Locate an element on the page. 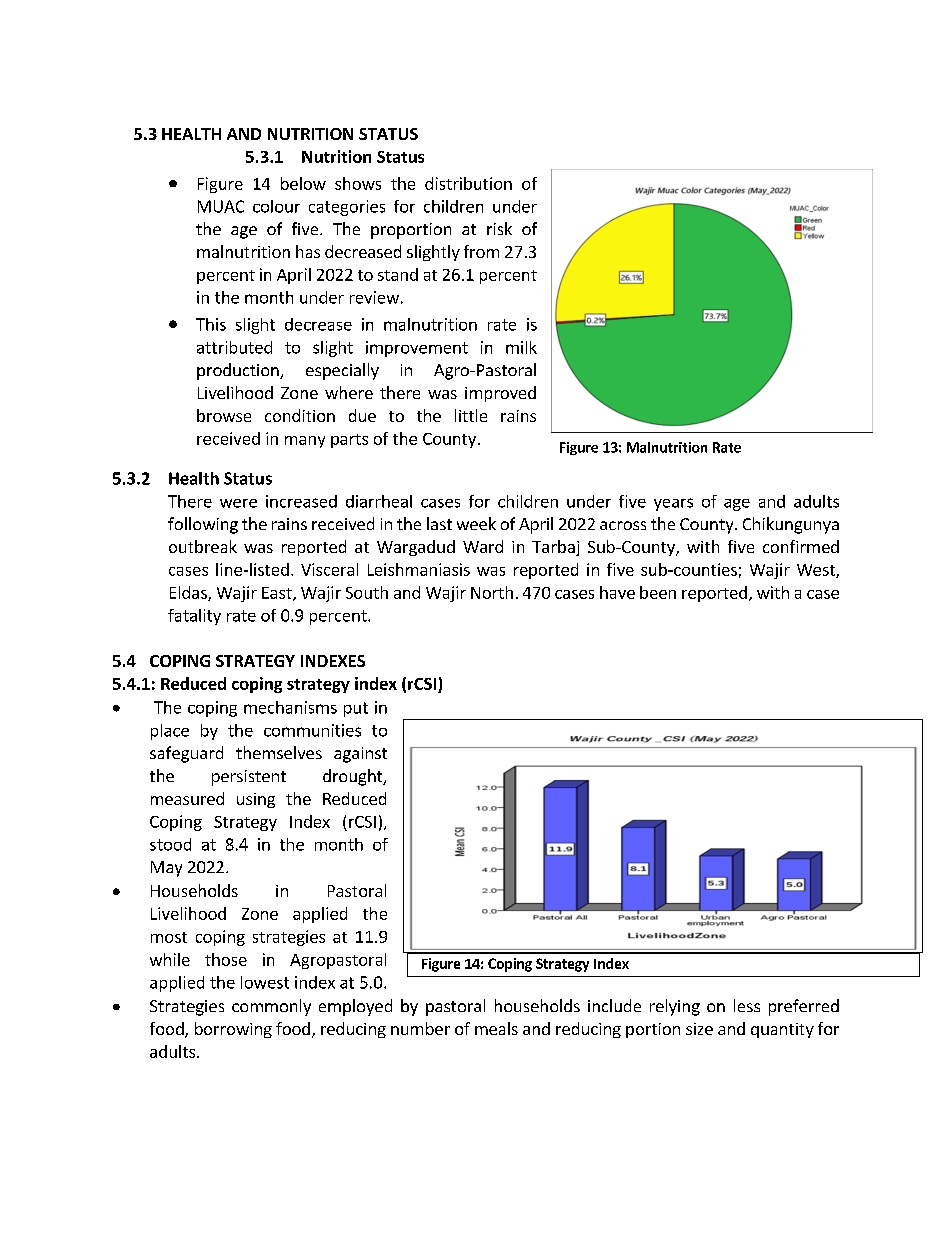 This image has width=952, height=1233. colour is located at coordinates (276, 206).
